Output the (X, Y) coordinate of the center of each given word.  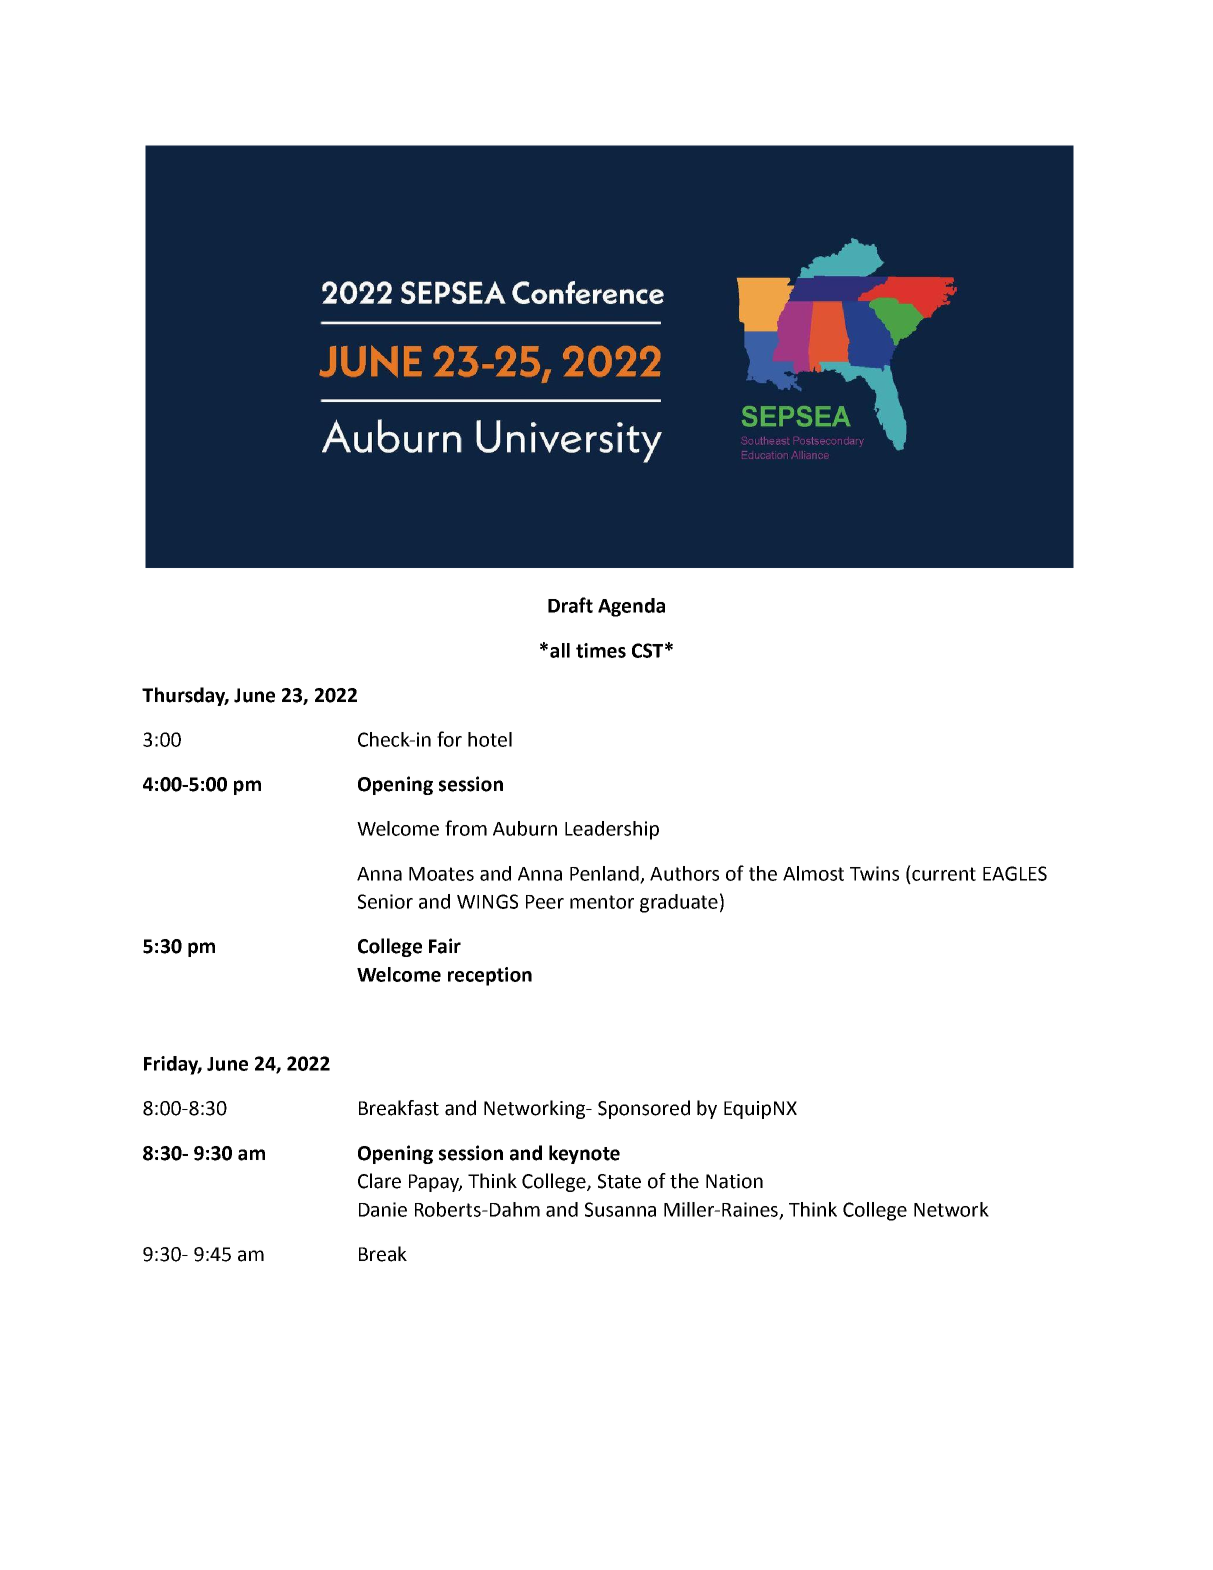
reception (490, 976)
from (466, 828)
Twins (874, 873)
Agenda (631, 607)
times (601, 650)
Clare (379, 1181)
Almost (813, 873)
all (560, 650)
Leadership (612, 830)
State (619, 1181)
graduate (679, 903)
